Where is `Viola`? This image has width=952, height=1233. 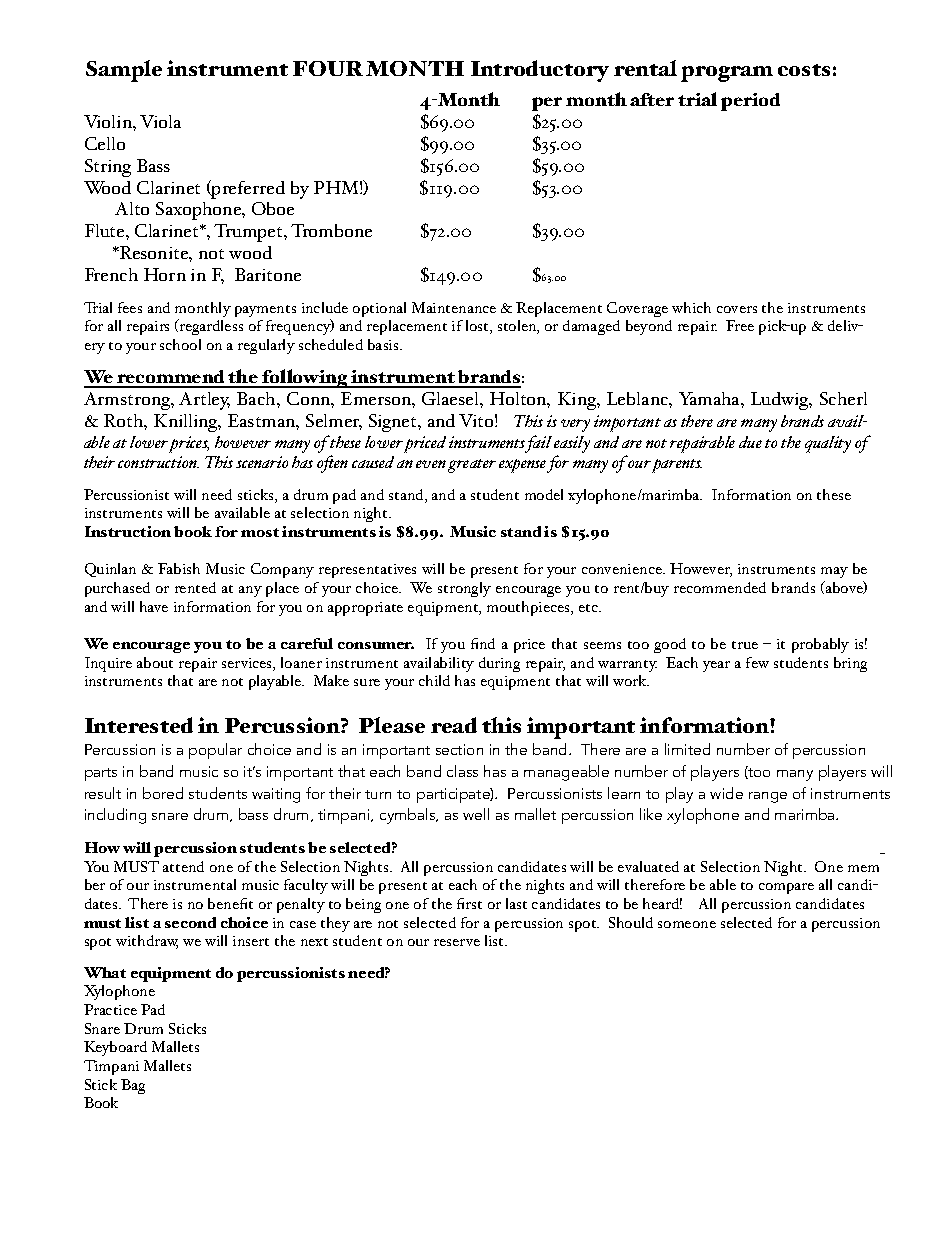 Viola is located at coordinates (160, 121).
